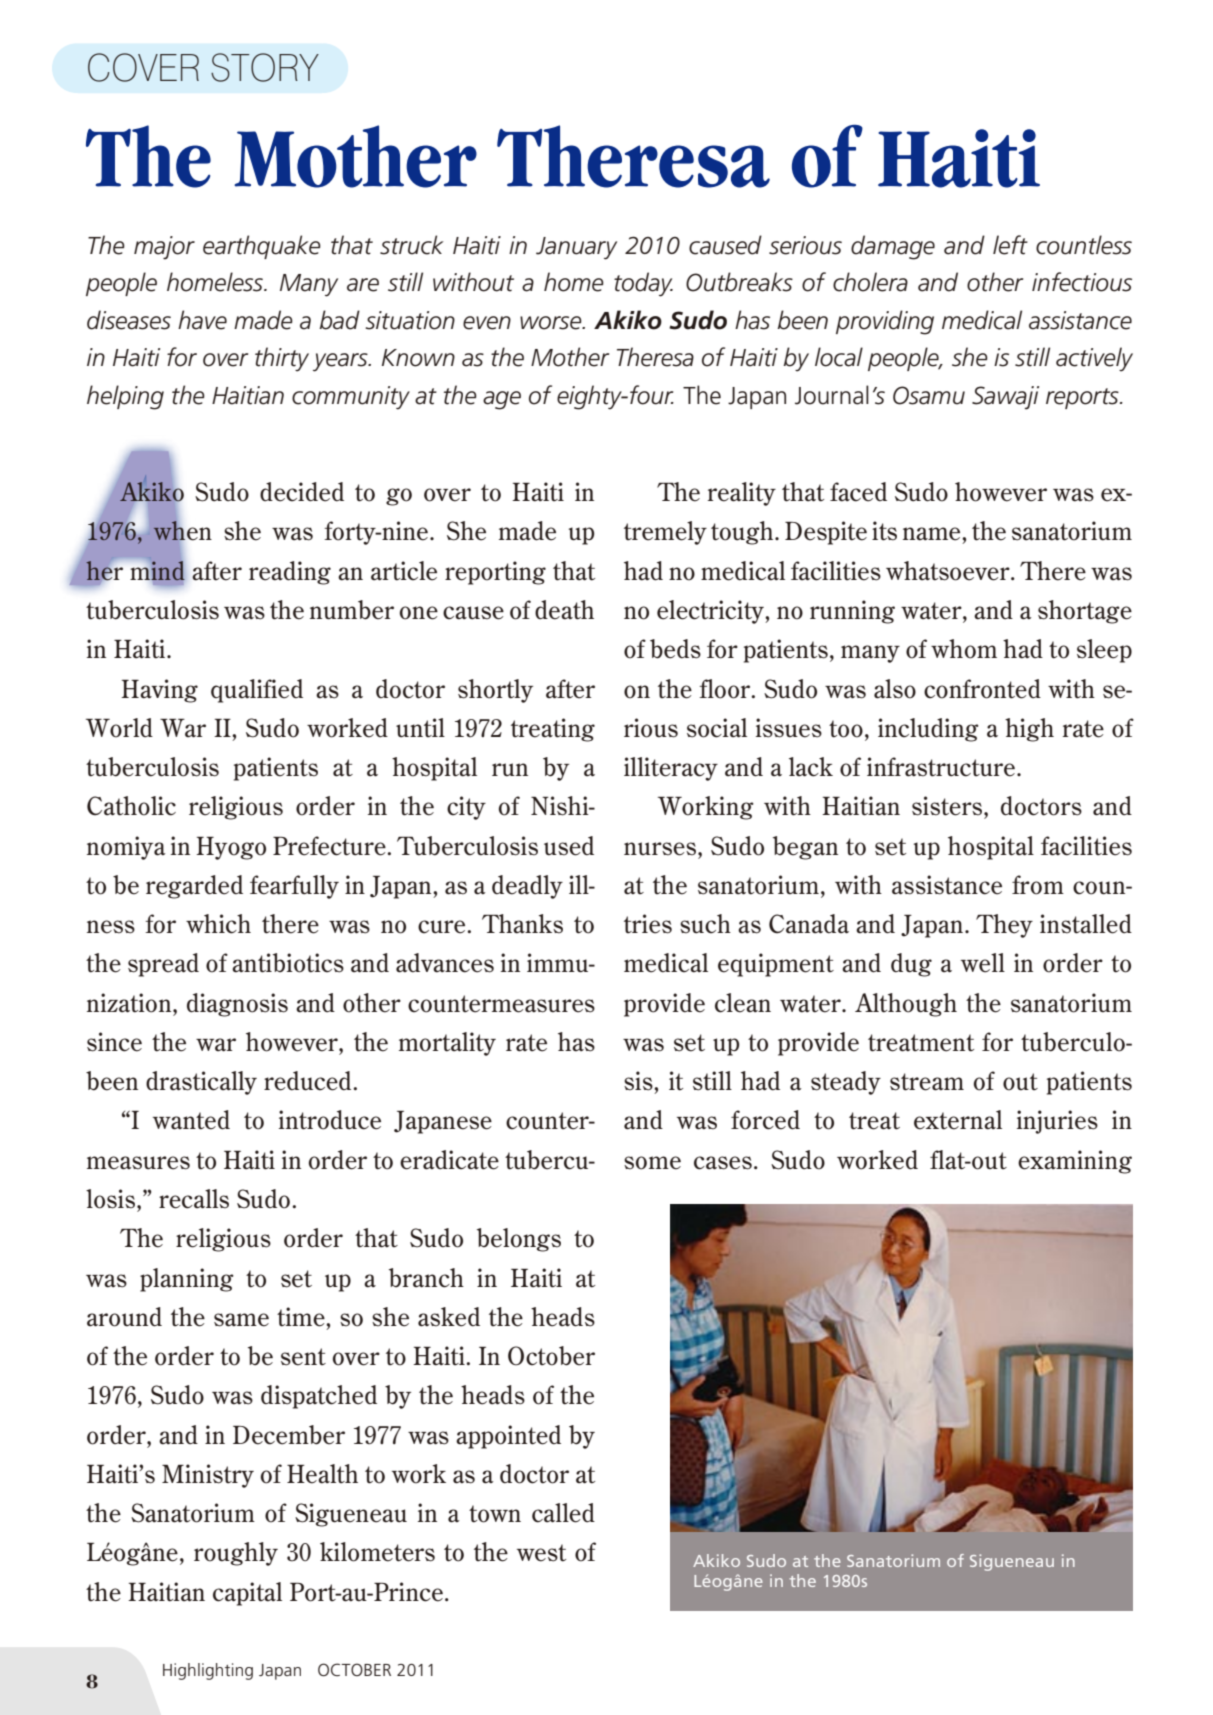 The width and height of the screenshot is (1213, 1715). What do you see at coordinates (201, 1083) in the screenshot?
I see `drastically` at bounding box center [201, 1083].
